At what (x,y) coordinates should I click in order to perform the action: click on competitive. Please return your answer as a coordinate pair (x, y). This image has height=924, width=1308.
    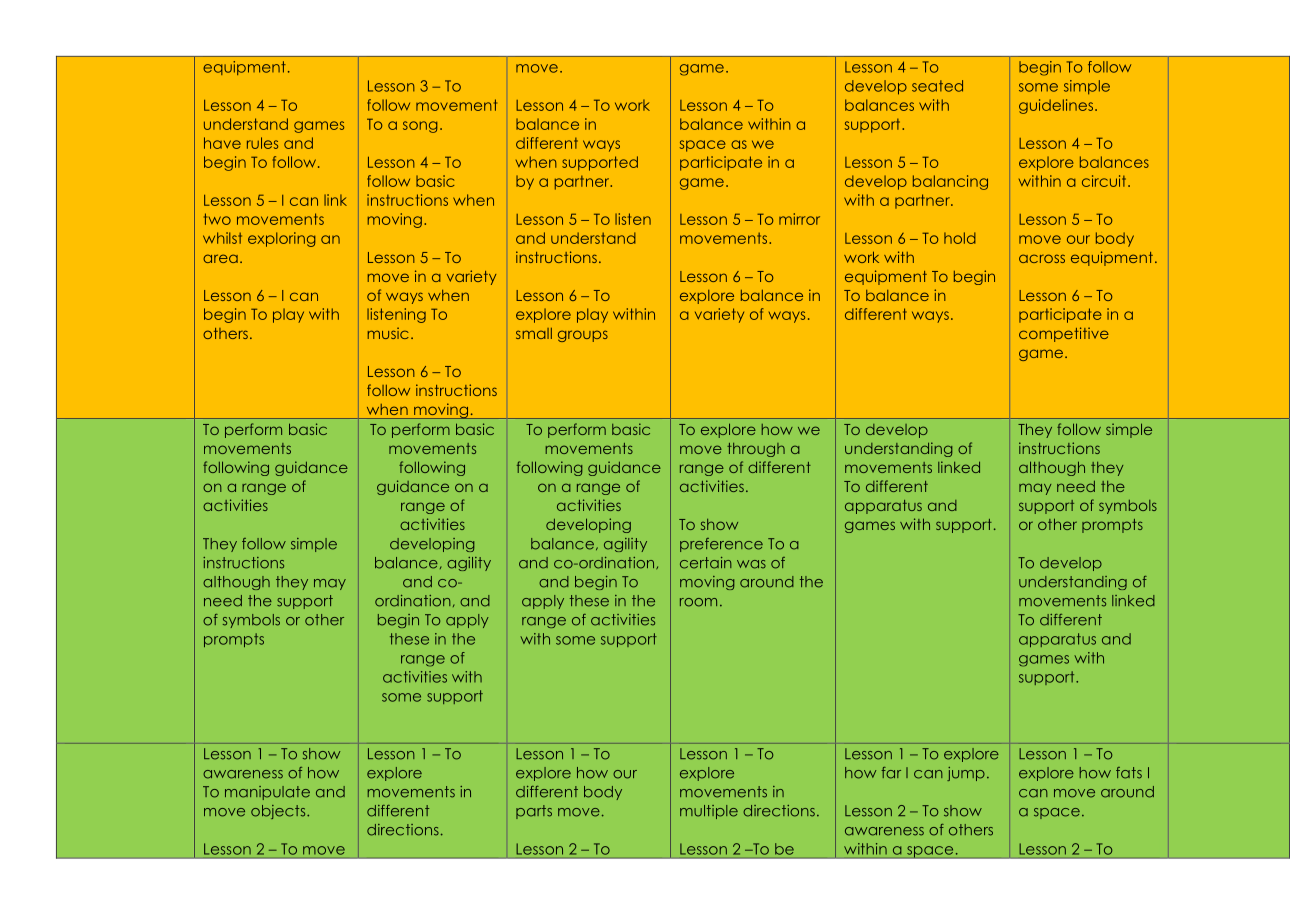
    Looking at the image, I should click on (1064, 334).
